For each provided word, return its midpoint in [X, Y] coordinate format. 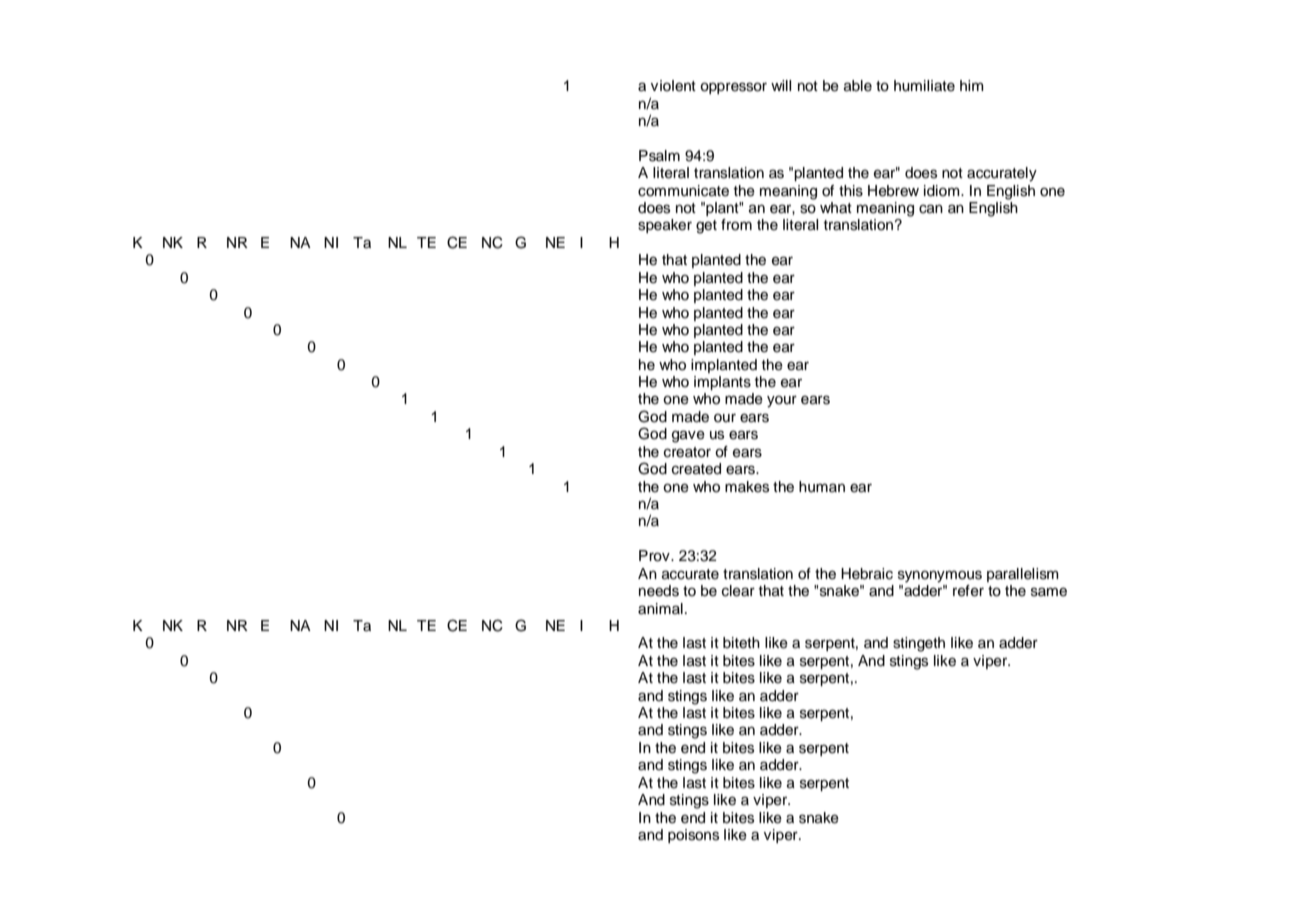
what [836, 208]
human [822, 487]
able [858, 86]
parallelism [1023, 575]
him [972, 85]
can [931, 209]
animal [660, 609]
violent [673, 86]
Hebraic [867, 574]
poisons [693, 836]
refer [968, 591]
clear [738, 591]
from [736, 225]
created [696, 469]
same [1049, 592]
